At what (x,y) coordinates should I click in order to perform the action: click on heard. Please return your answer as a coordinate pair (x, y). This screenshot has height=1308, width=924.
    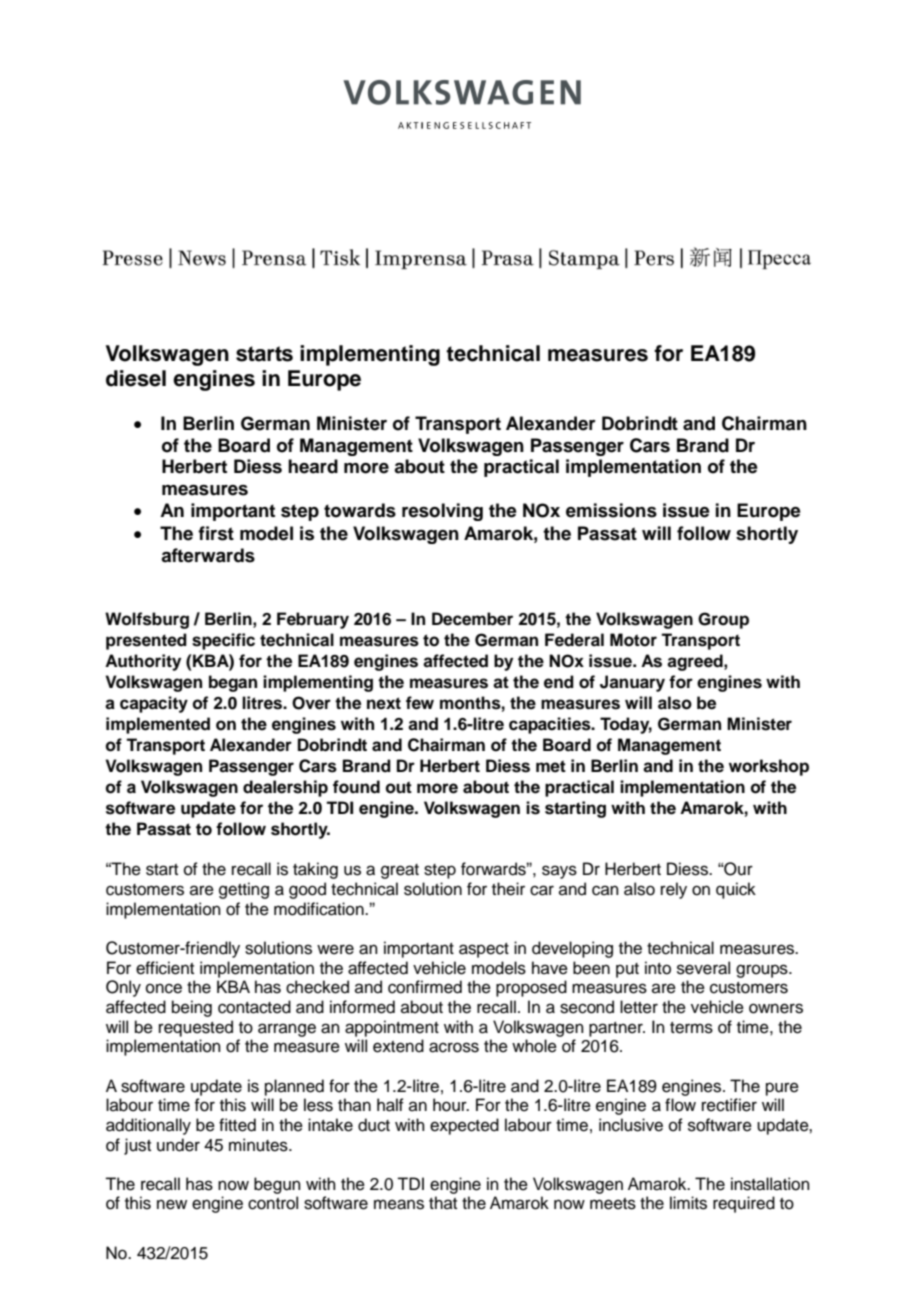
    Looking at the image, I should click on (313, 466).
